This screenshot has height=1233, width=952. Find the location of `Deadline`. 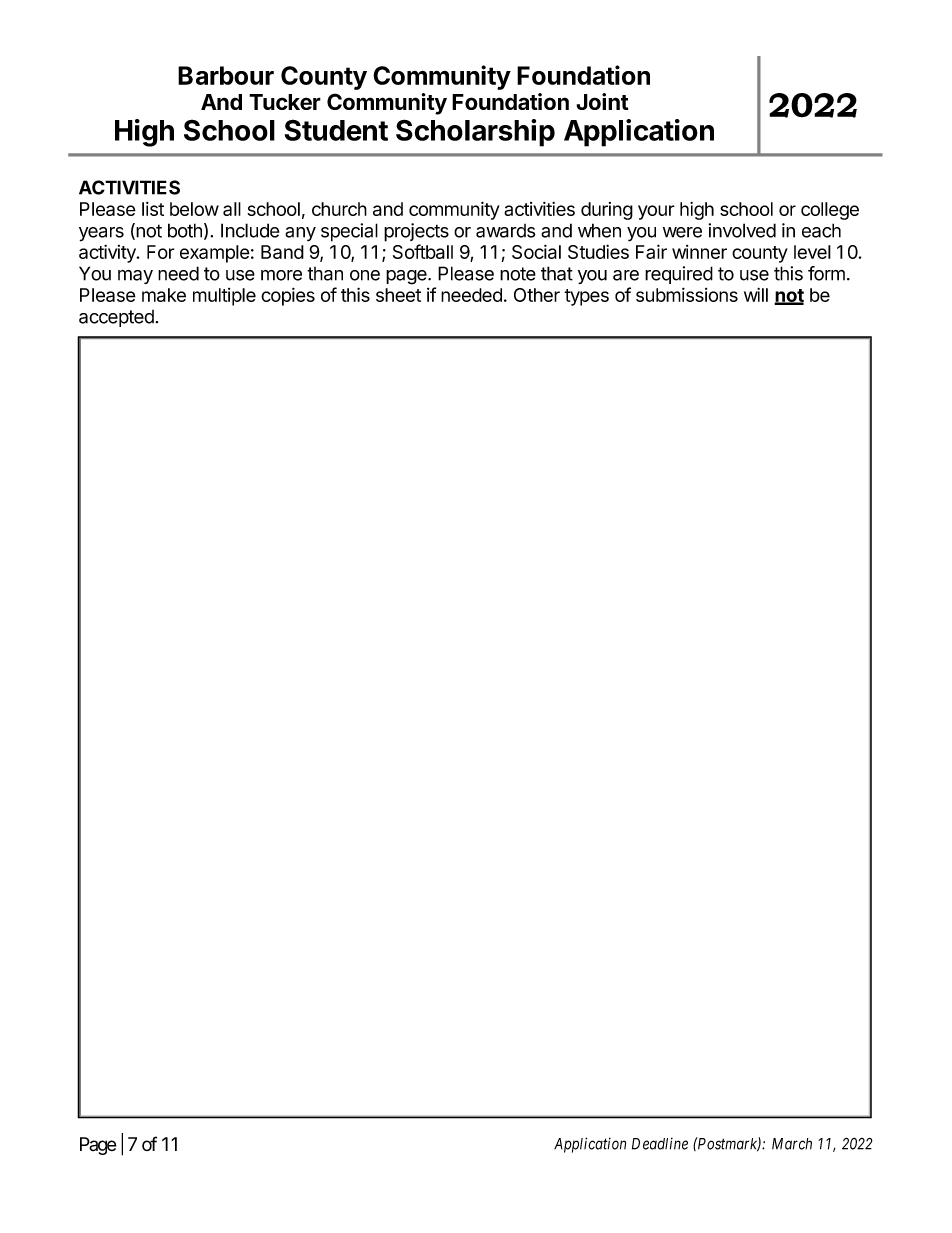

Deadline is located at coordinates (660, 1143).
